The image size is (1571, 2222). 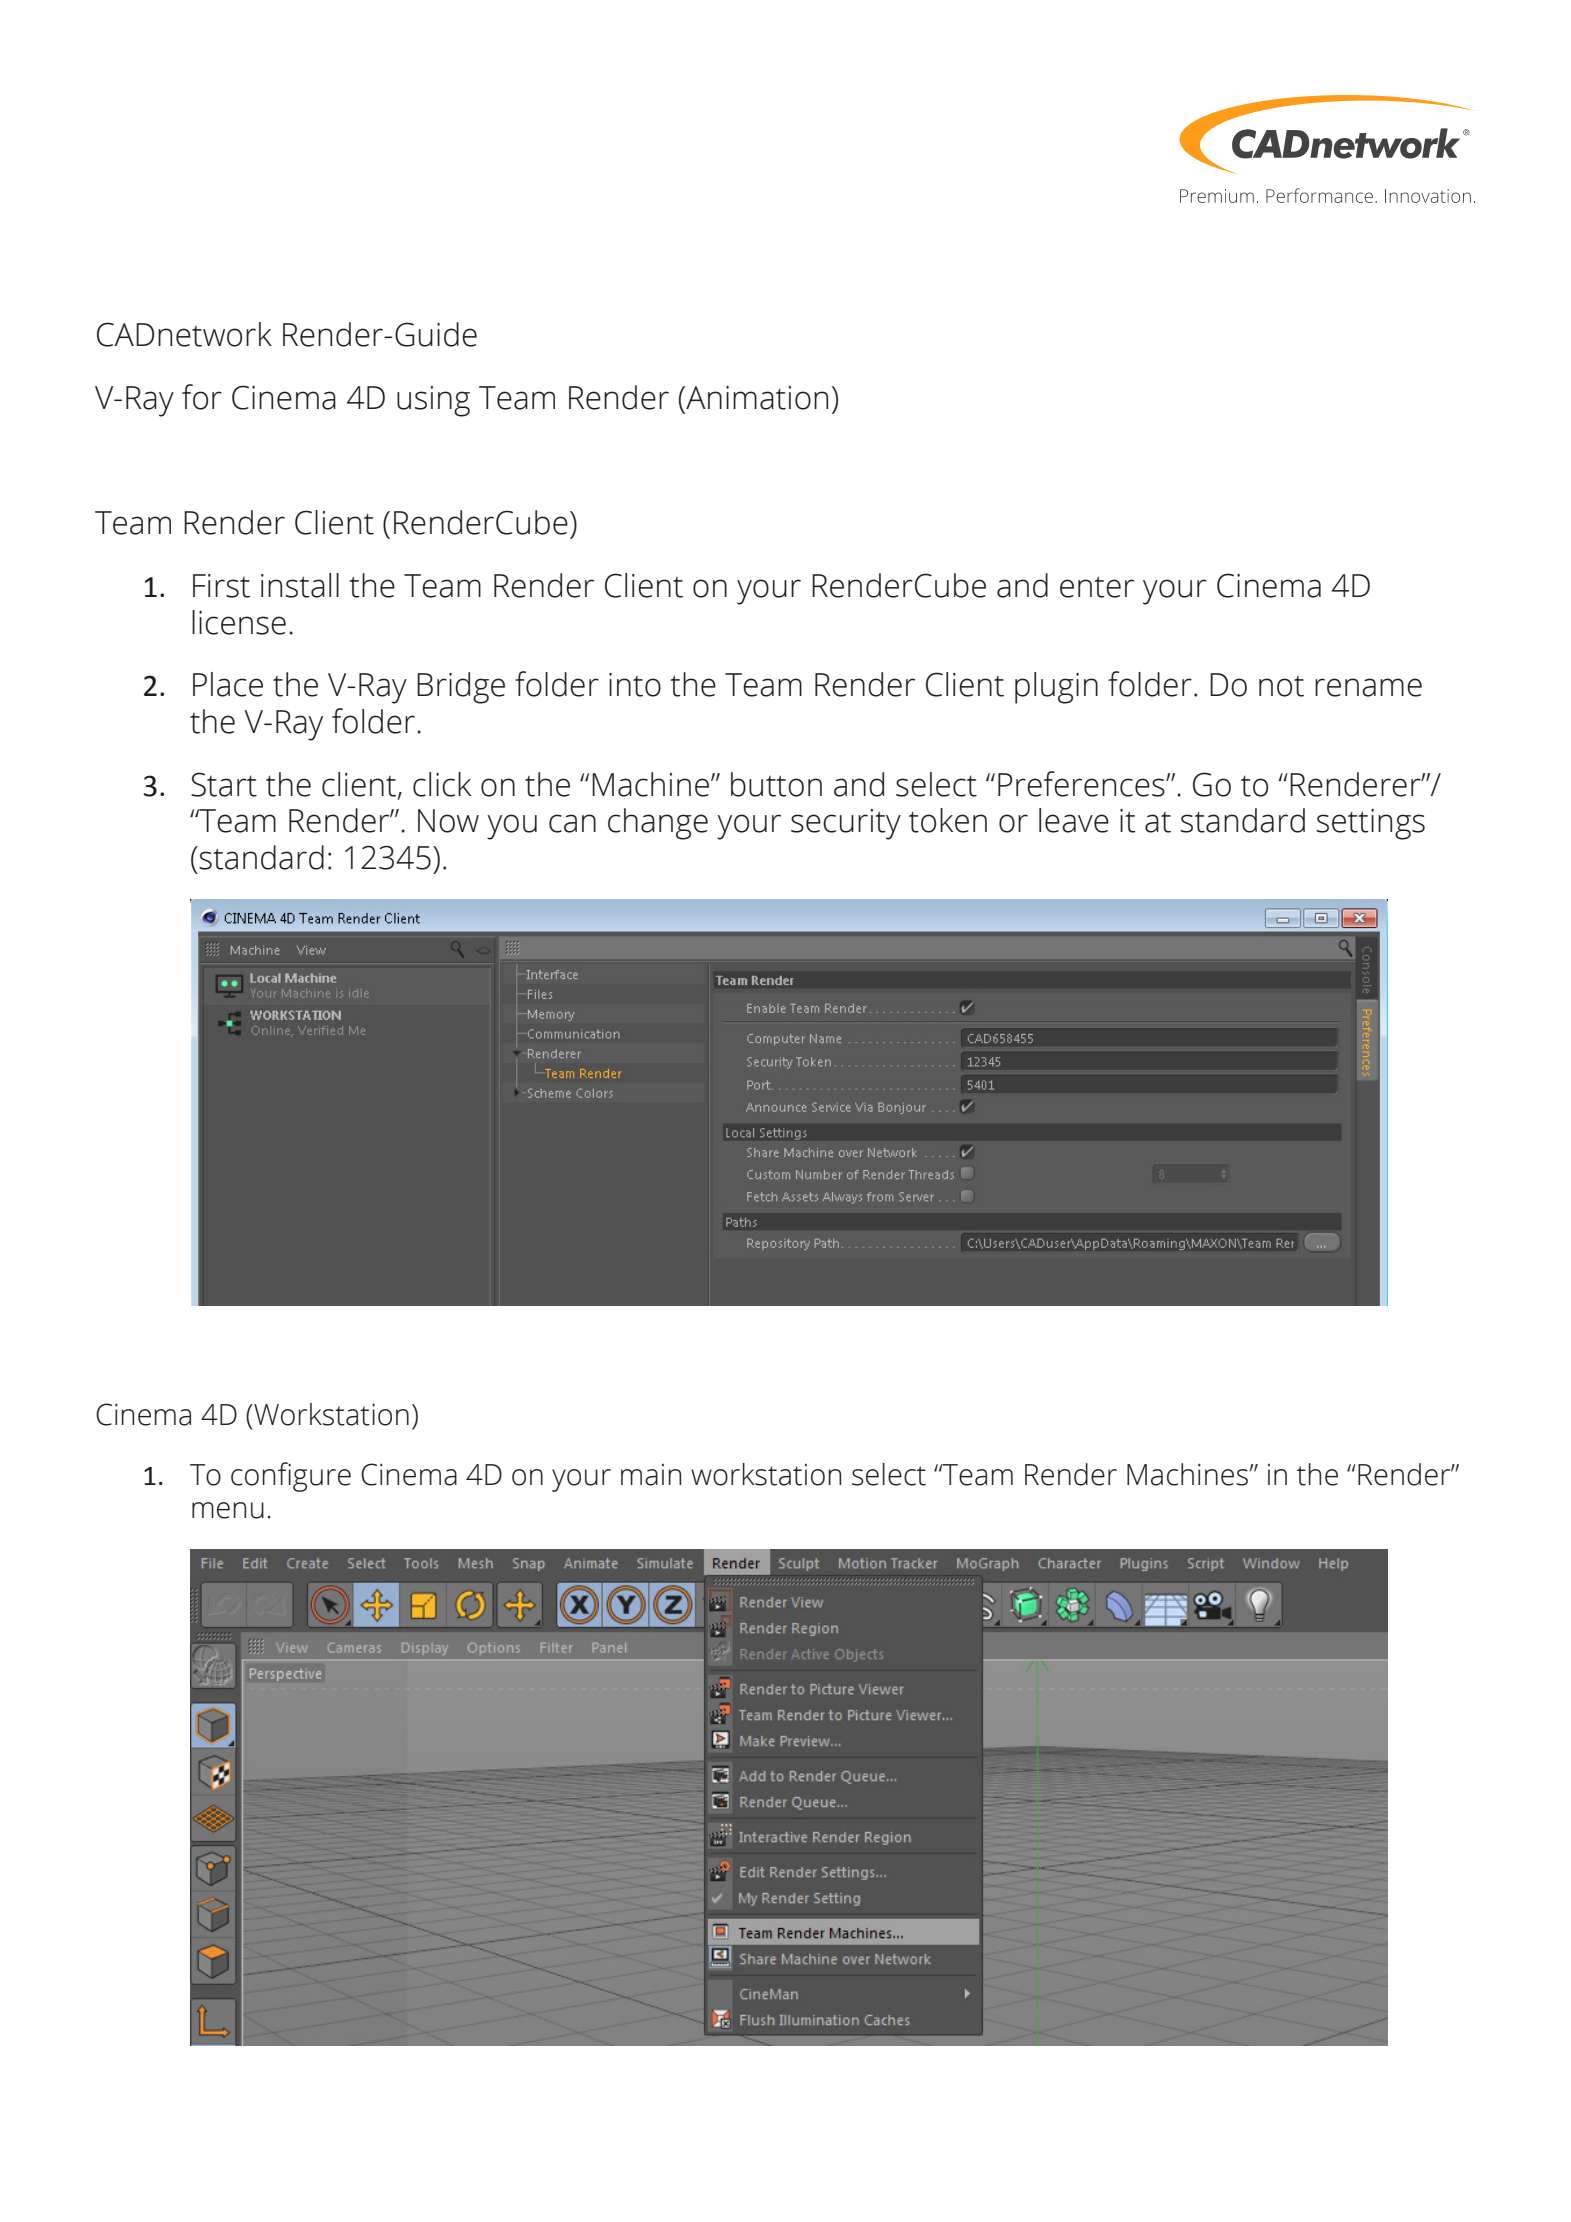 I want to click on configure, so click(x=291, y=1477).
